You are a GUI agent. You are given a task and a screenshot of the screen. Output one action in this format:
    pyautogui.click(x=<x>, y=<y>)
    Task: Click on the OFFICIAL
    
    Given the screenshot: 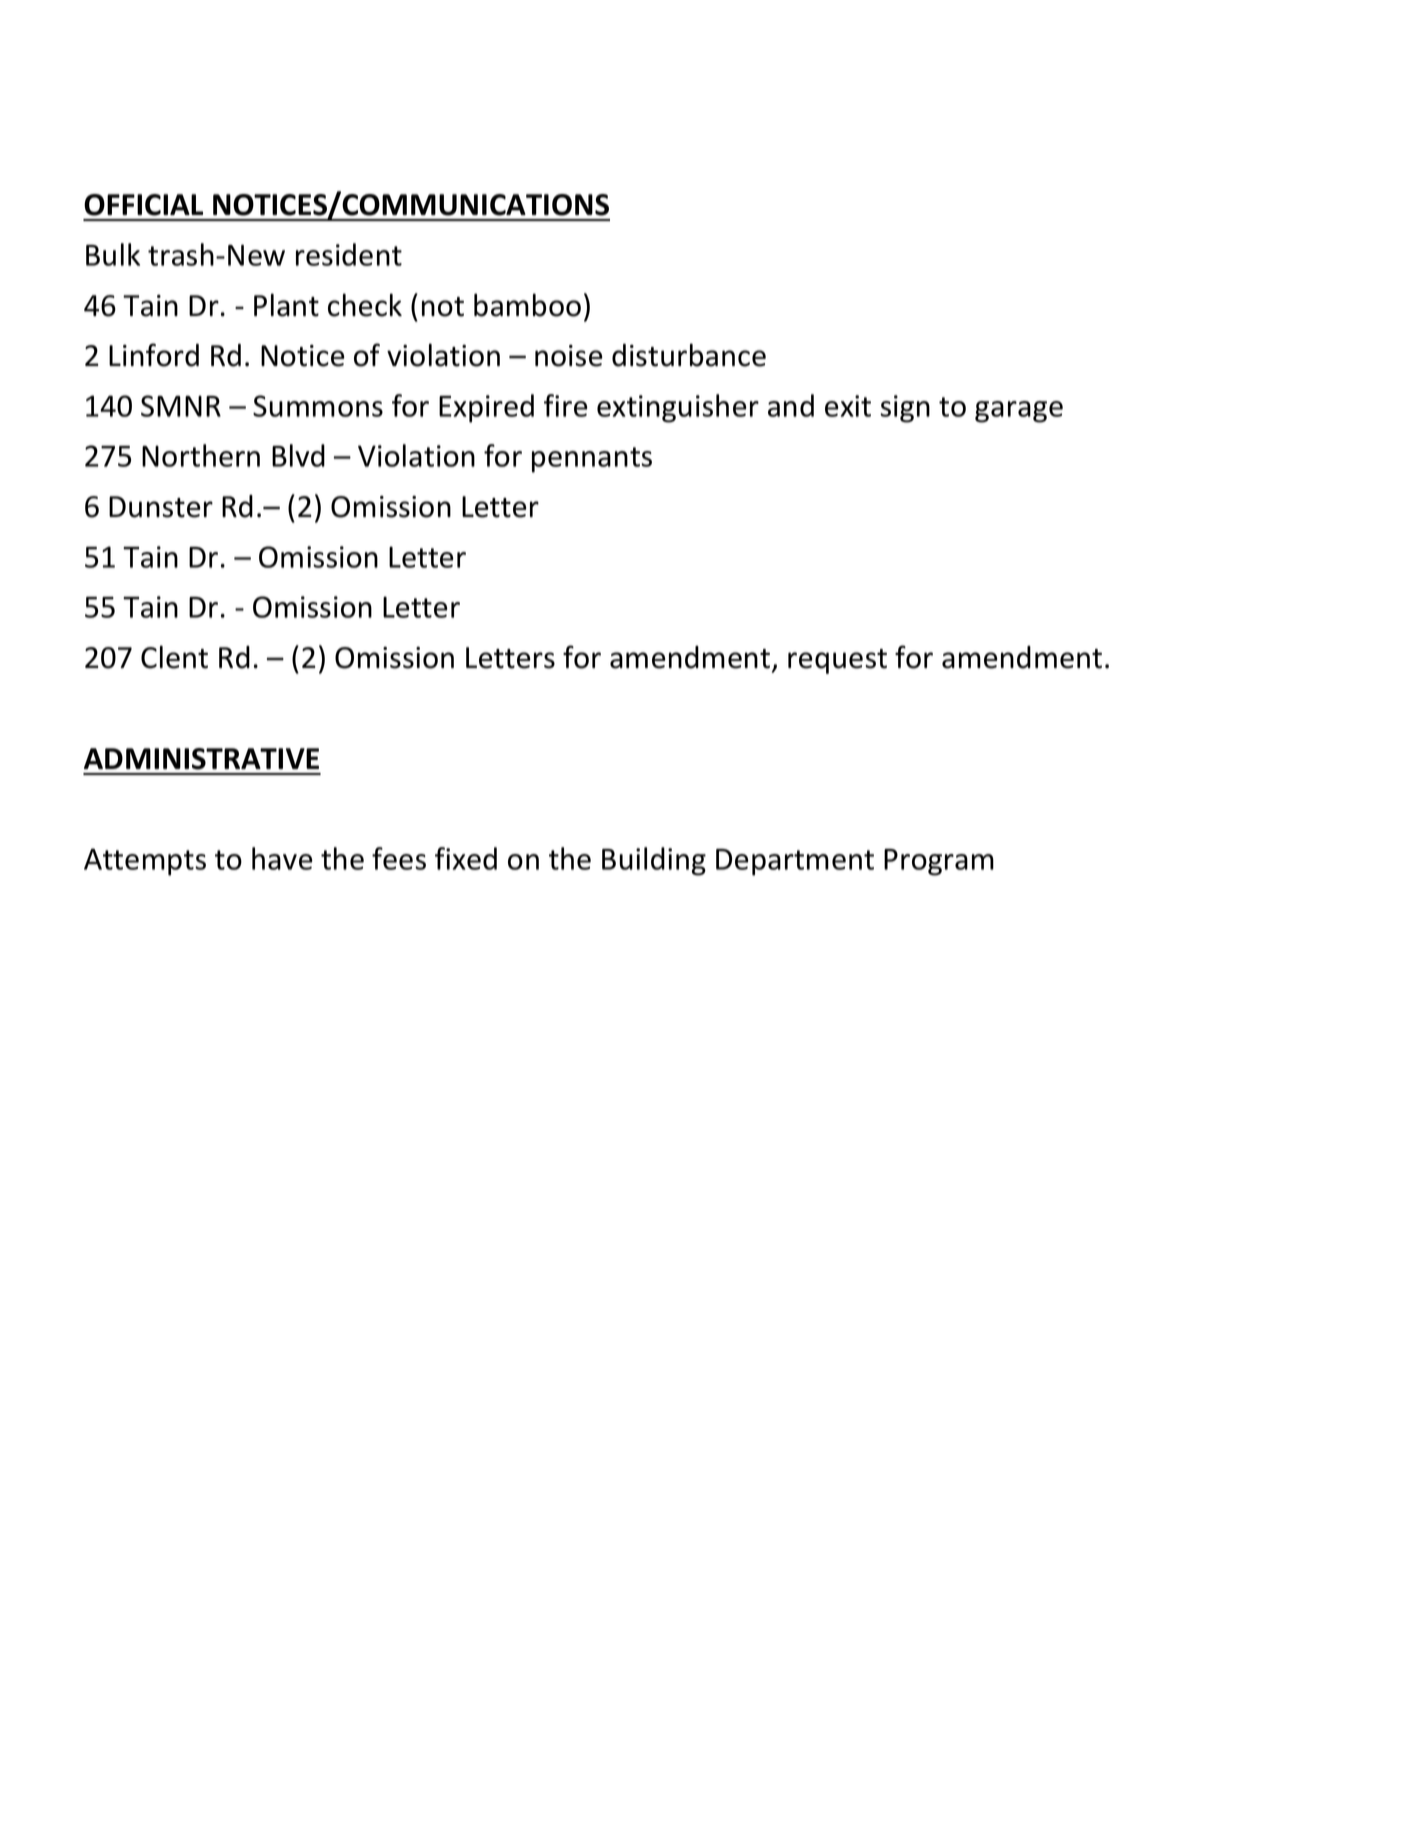 What is the action you would take?
    pyautogui.click(x=143, y=205)
